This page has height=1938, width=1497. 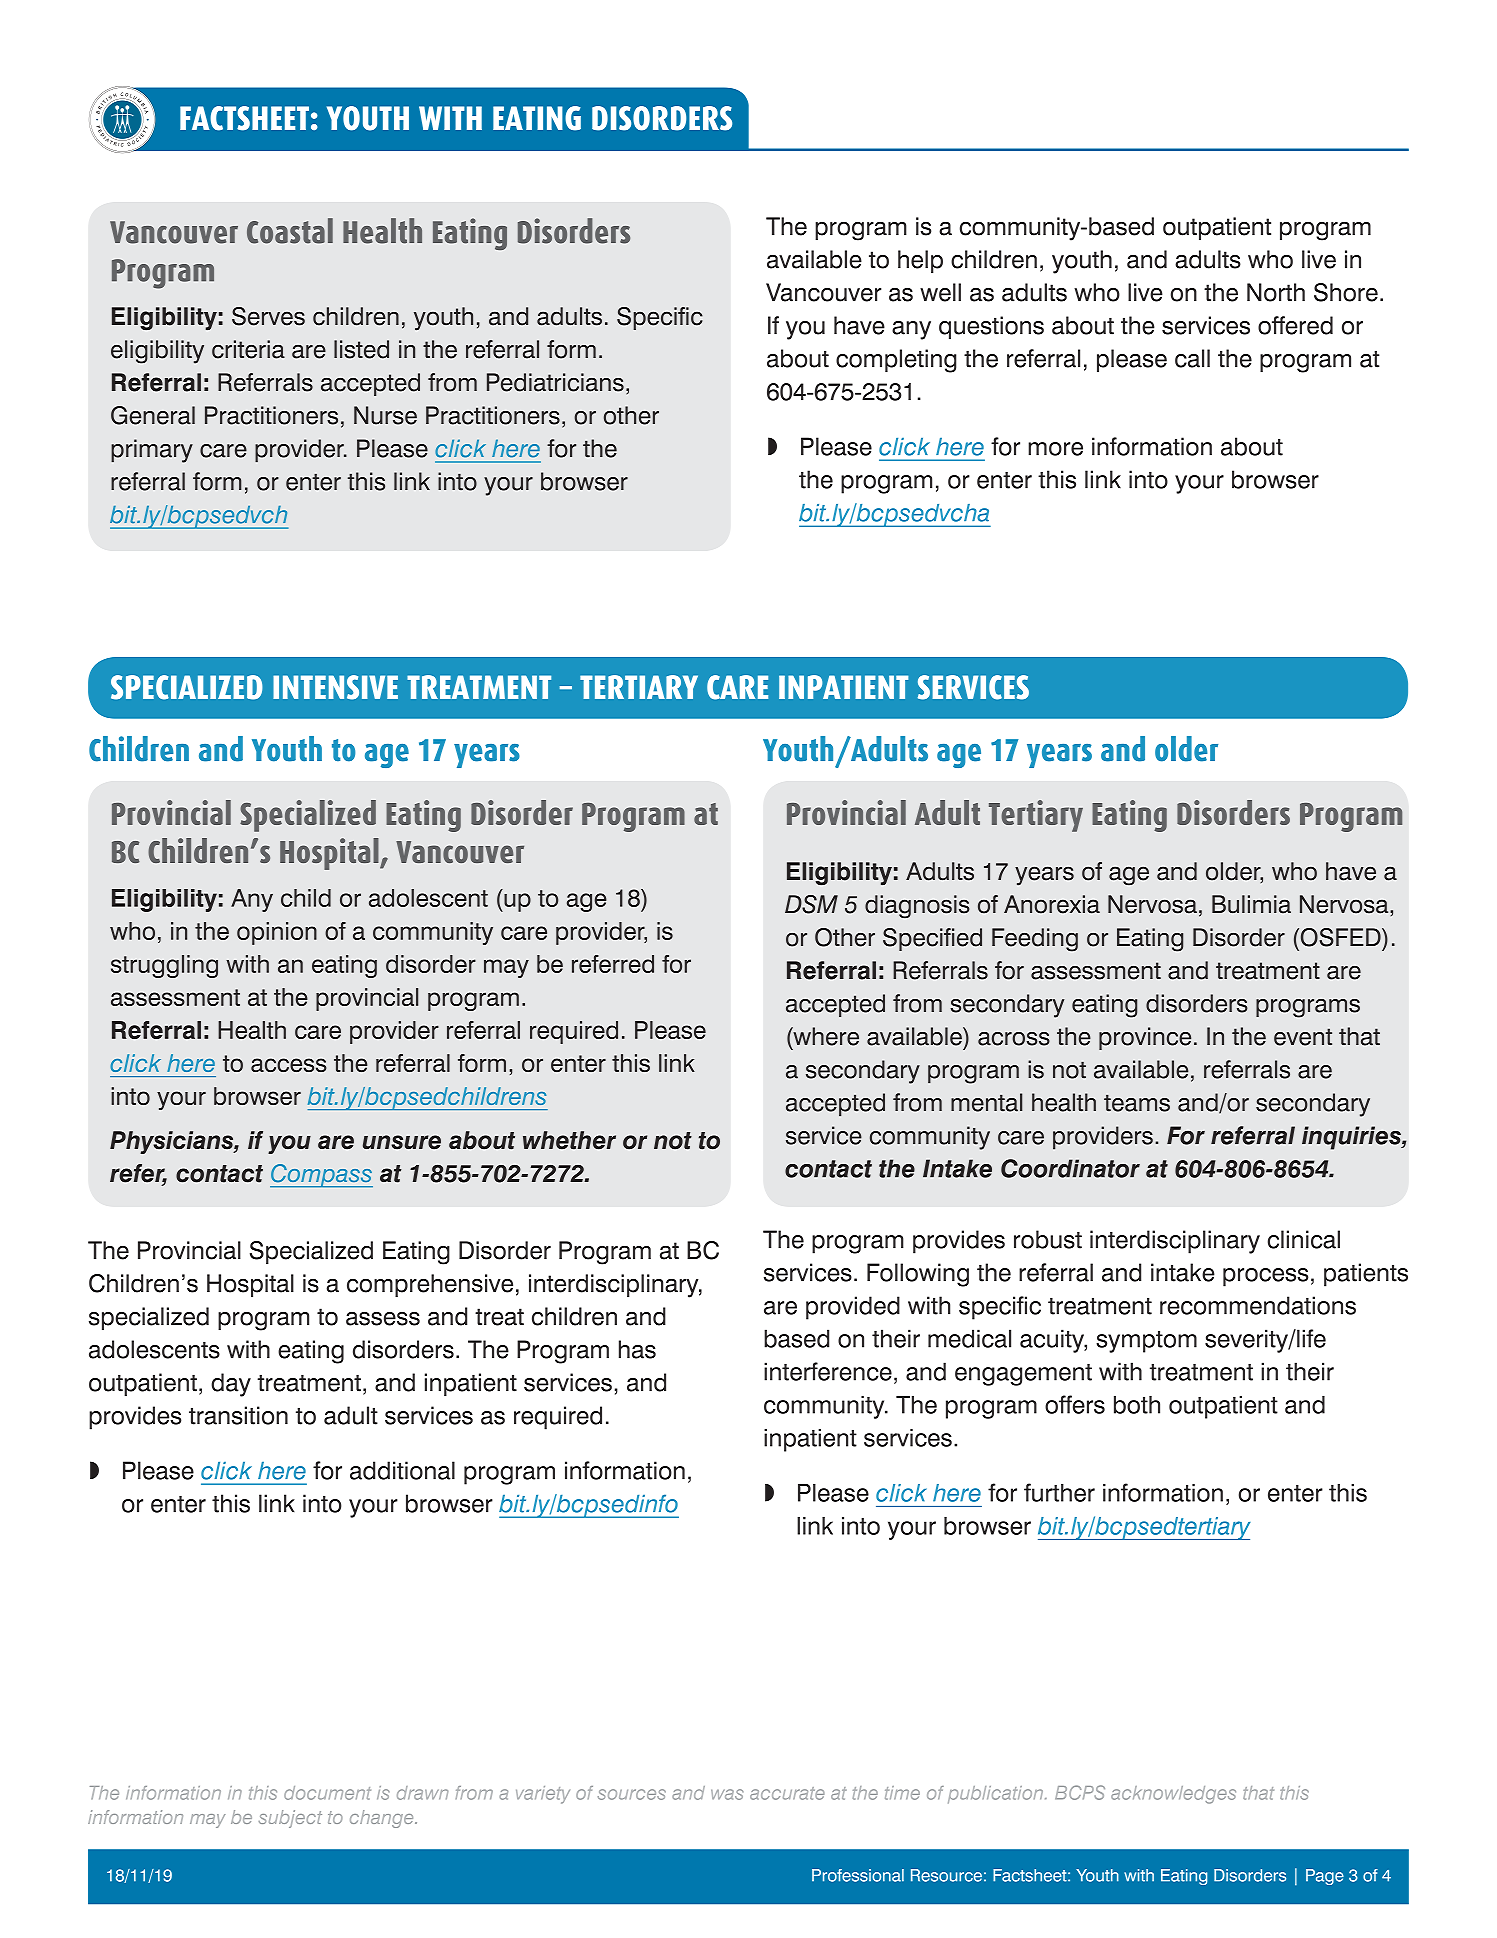 I want to click on help, so click(x=920, y=261).
